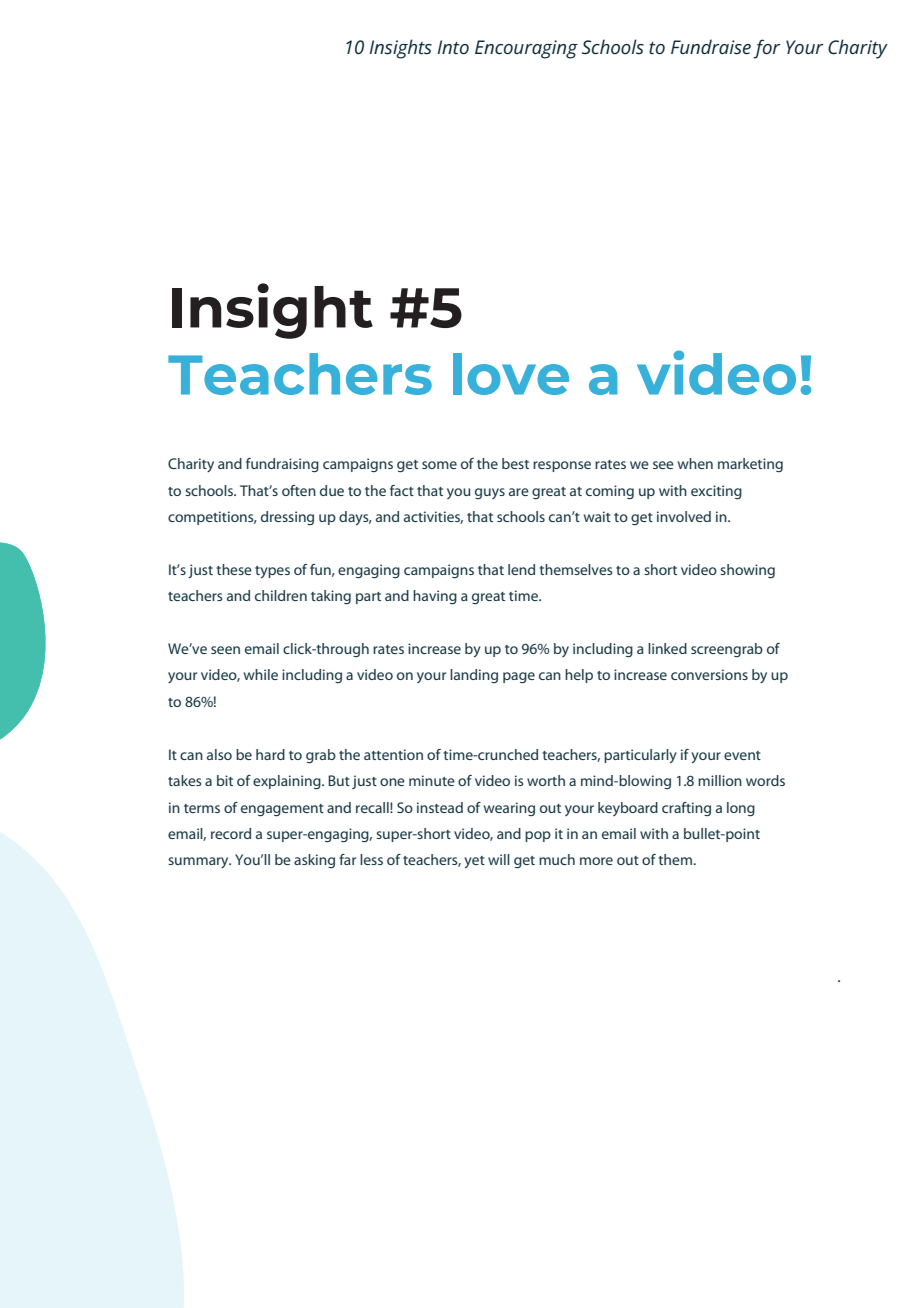 The image size is (924, 1308). I want to click on record, so click(231, 833).
